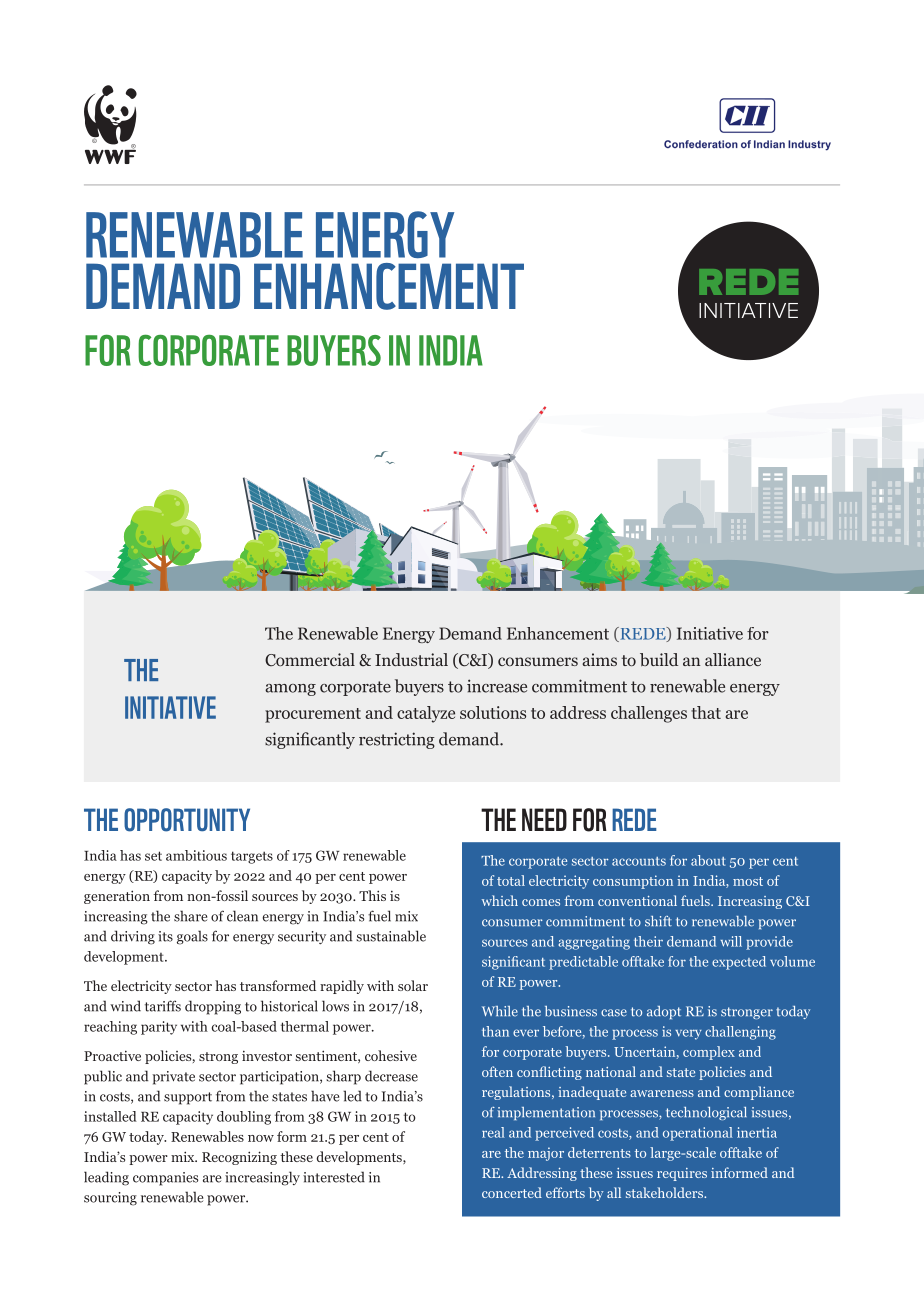 This screenshot has width=924, height=1308. Describe the element at coordinates (512, 1192) in the screenshot. I see `concerted` at that location.
